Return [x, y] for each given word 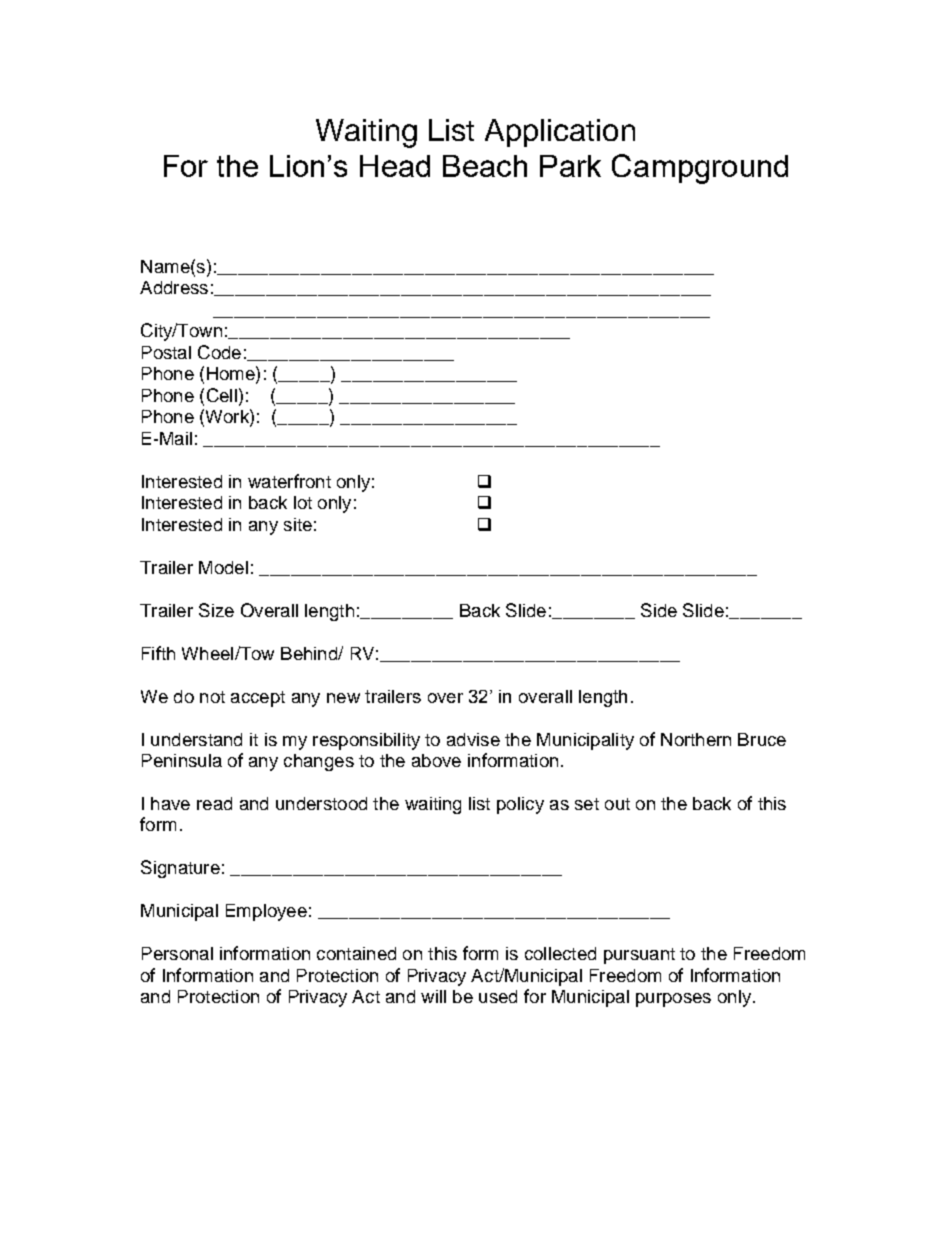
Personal [177, 953]
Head [395, 166]
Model [223, 567]
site [298, 524]
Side [659, 610]
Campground [700, 169]
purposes [673, 1000]
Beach [485, 166]
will [433, 996]
